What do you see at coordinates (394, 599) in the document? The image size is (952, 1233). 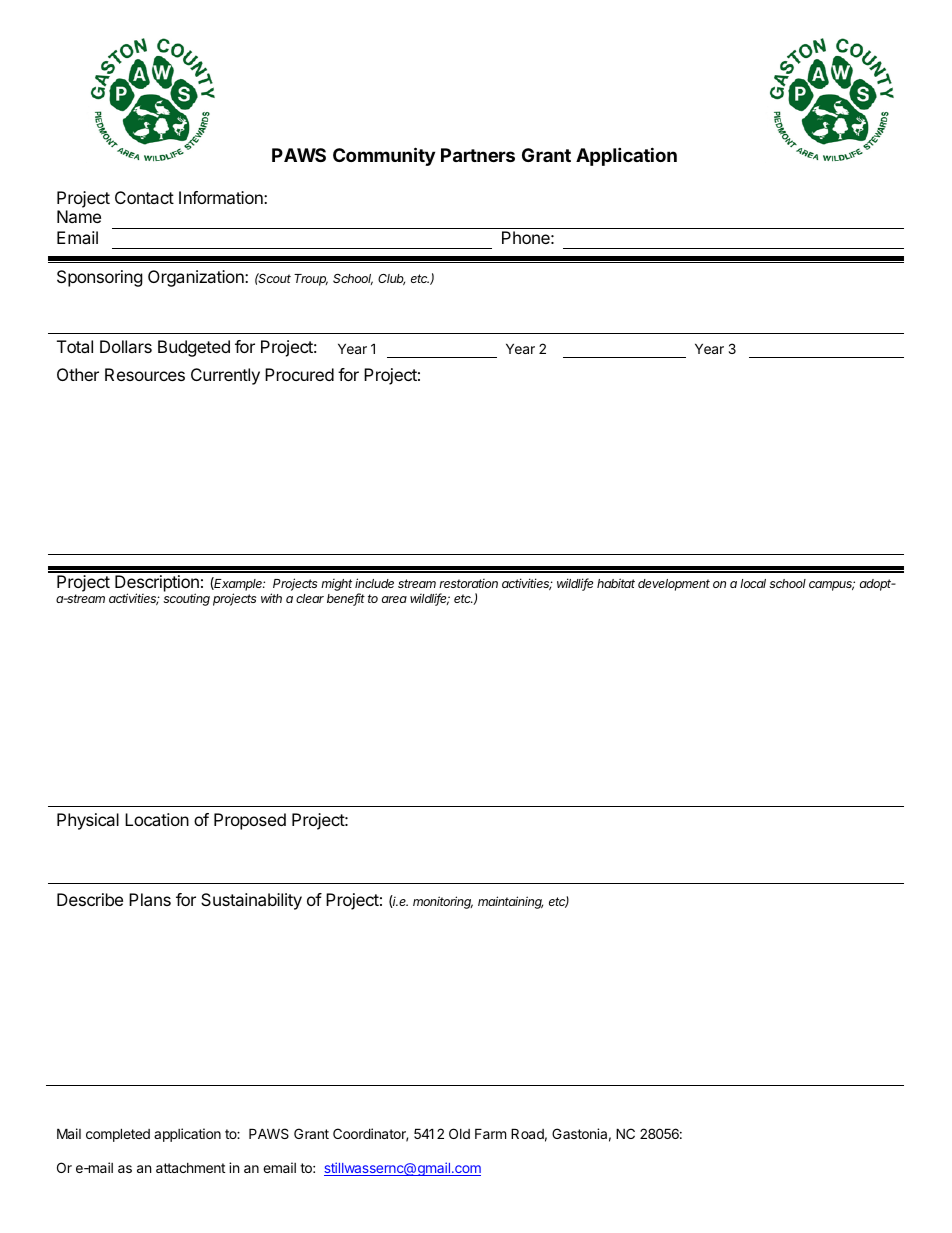 I see `area` at bounding box center [394, 599].
